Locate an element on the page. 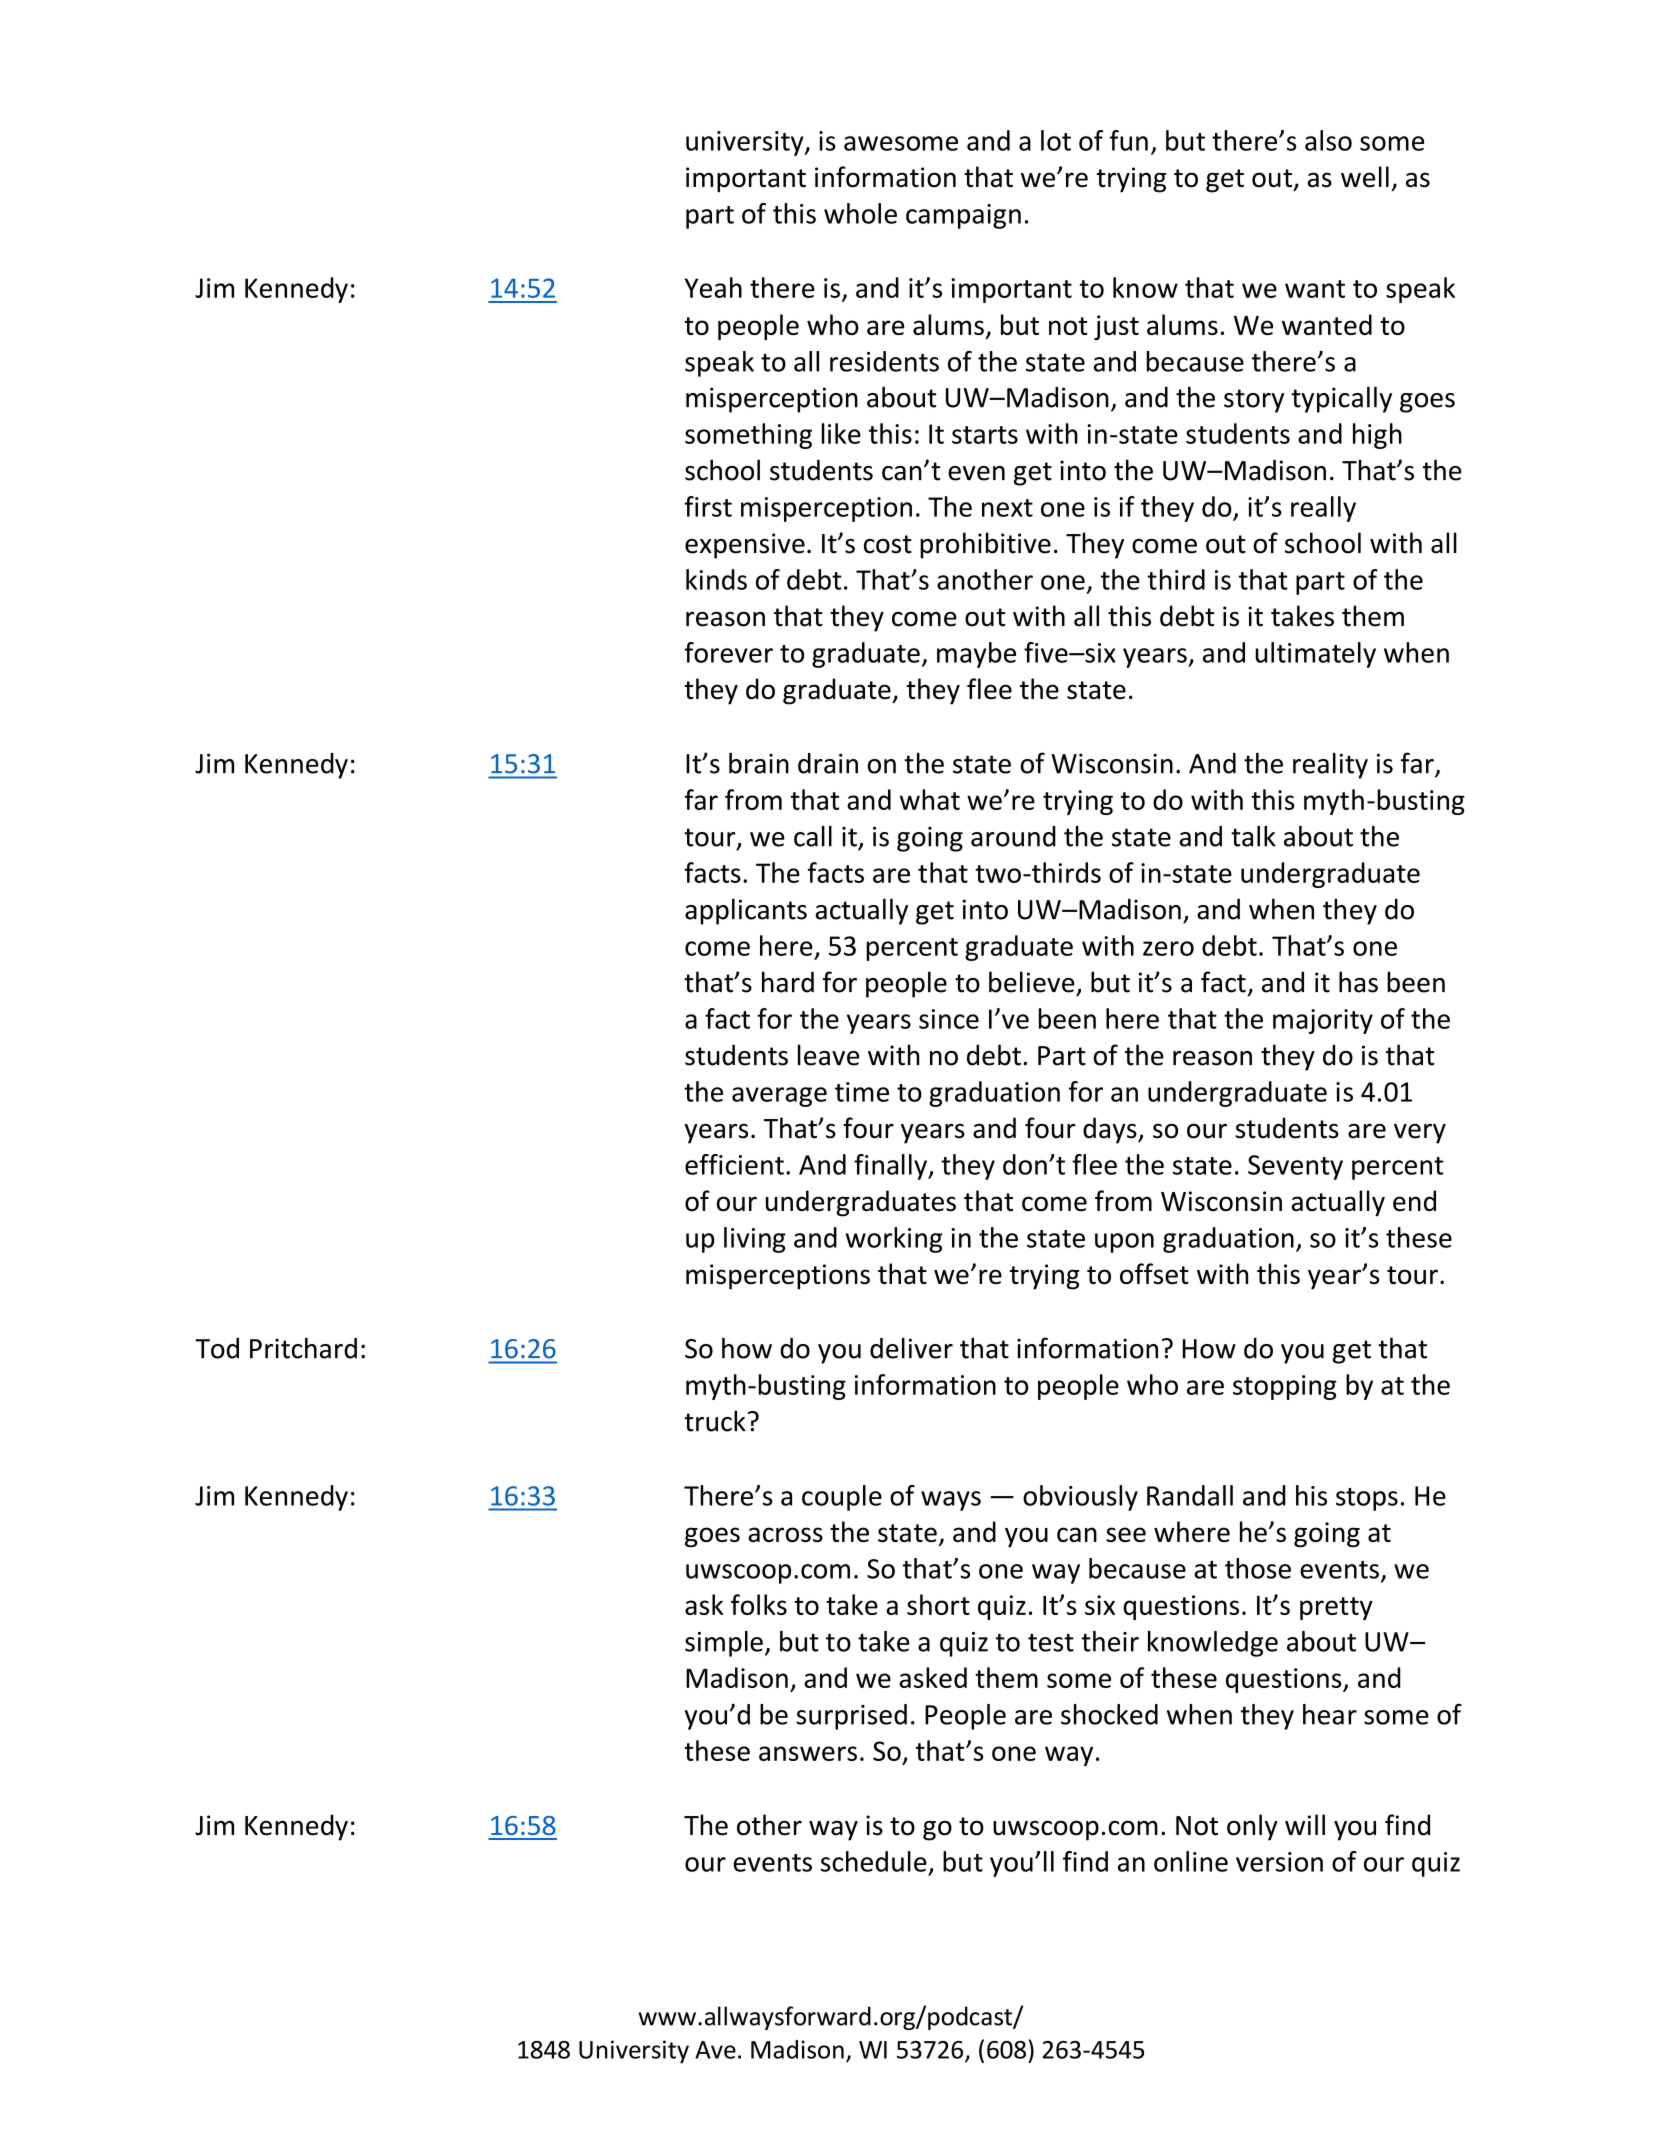  simple is located at coordinates (724, 1644).
